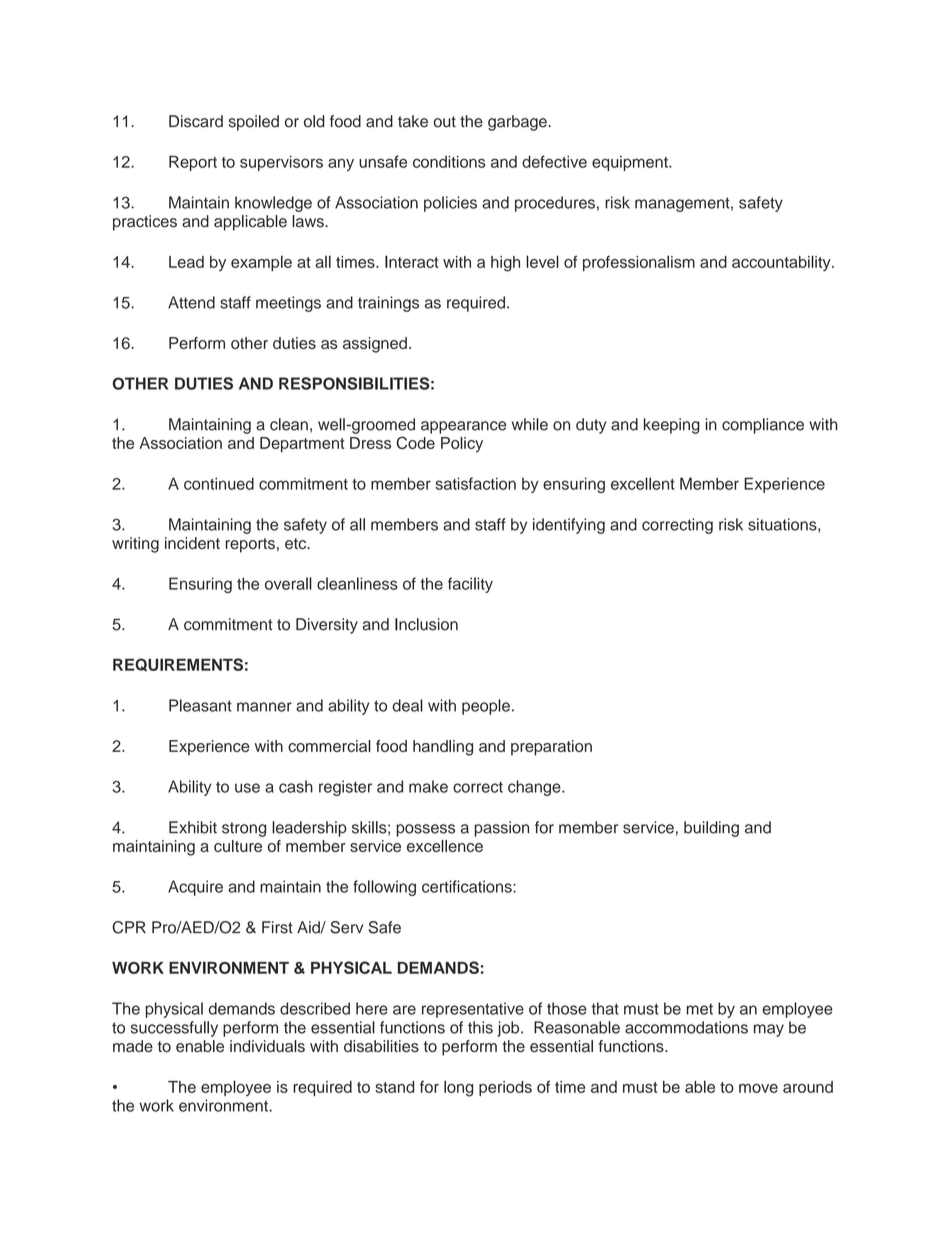 This page has height=1233, width=952. I want to click on successfully, so click(174, 1029).
